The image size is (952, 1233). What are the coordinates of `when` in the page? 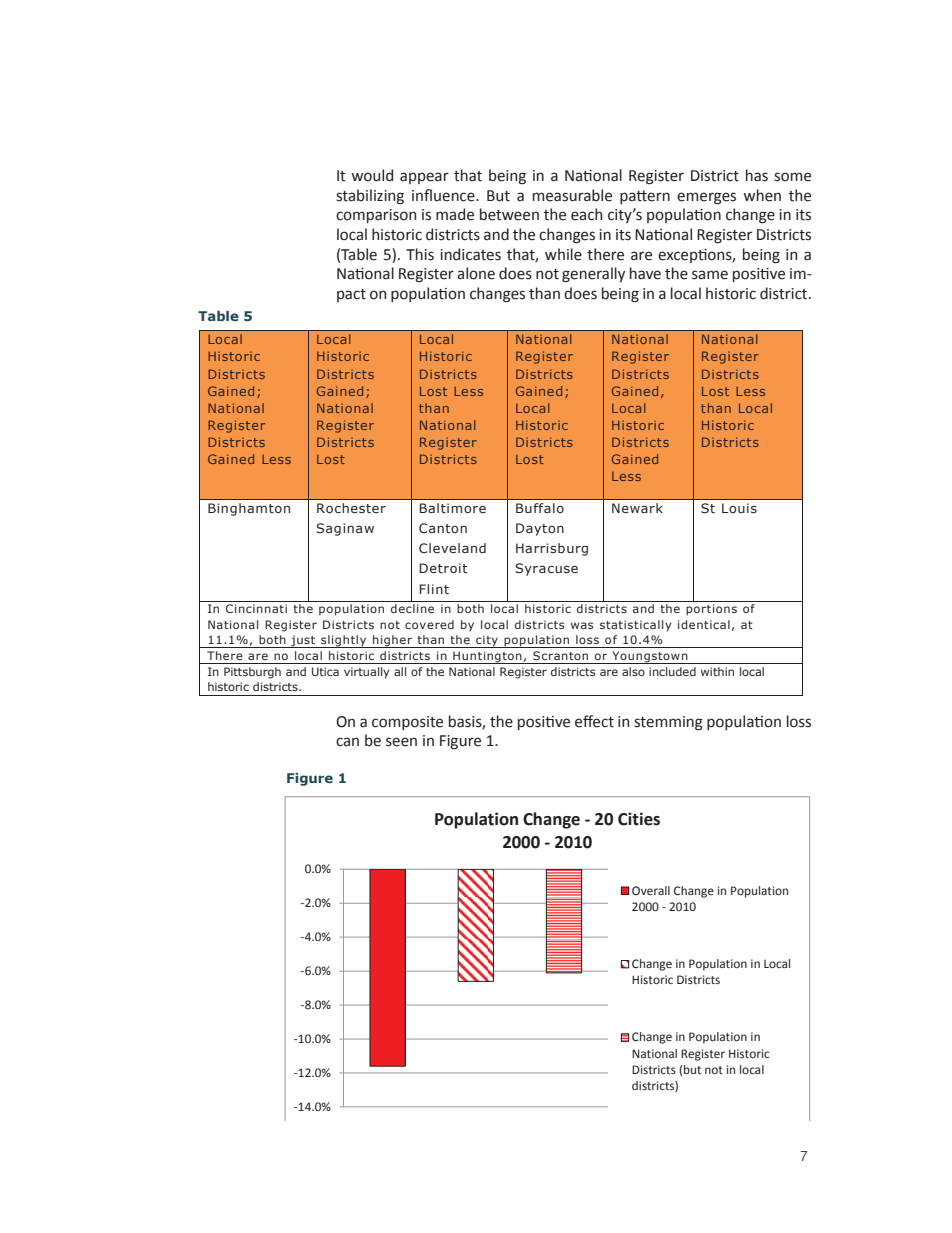 It's located at (762, 195).
